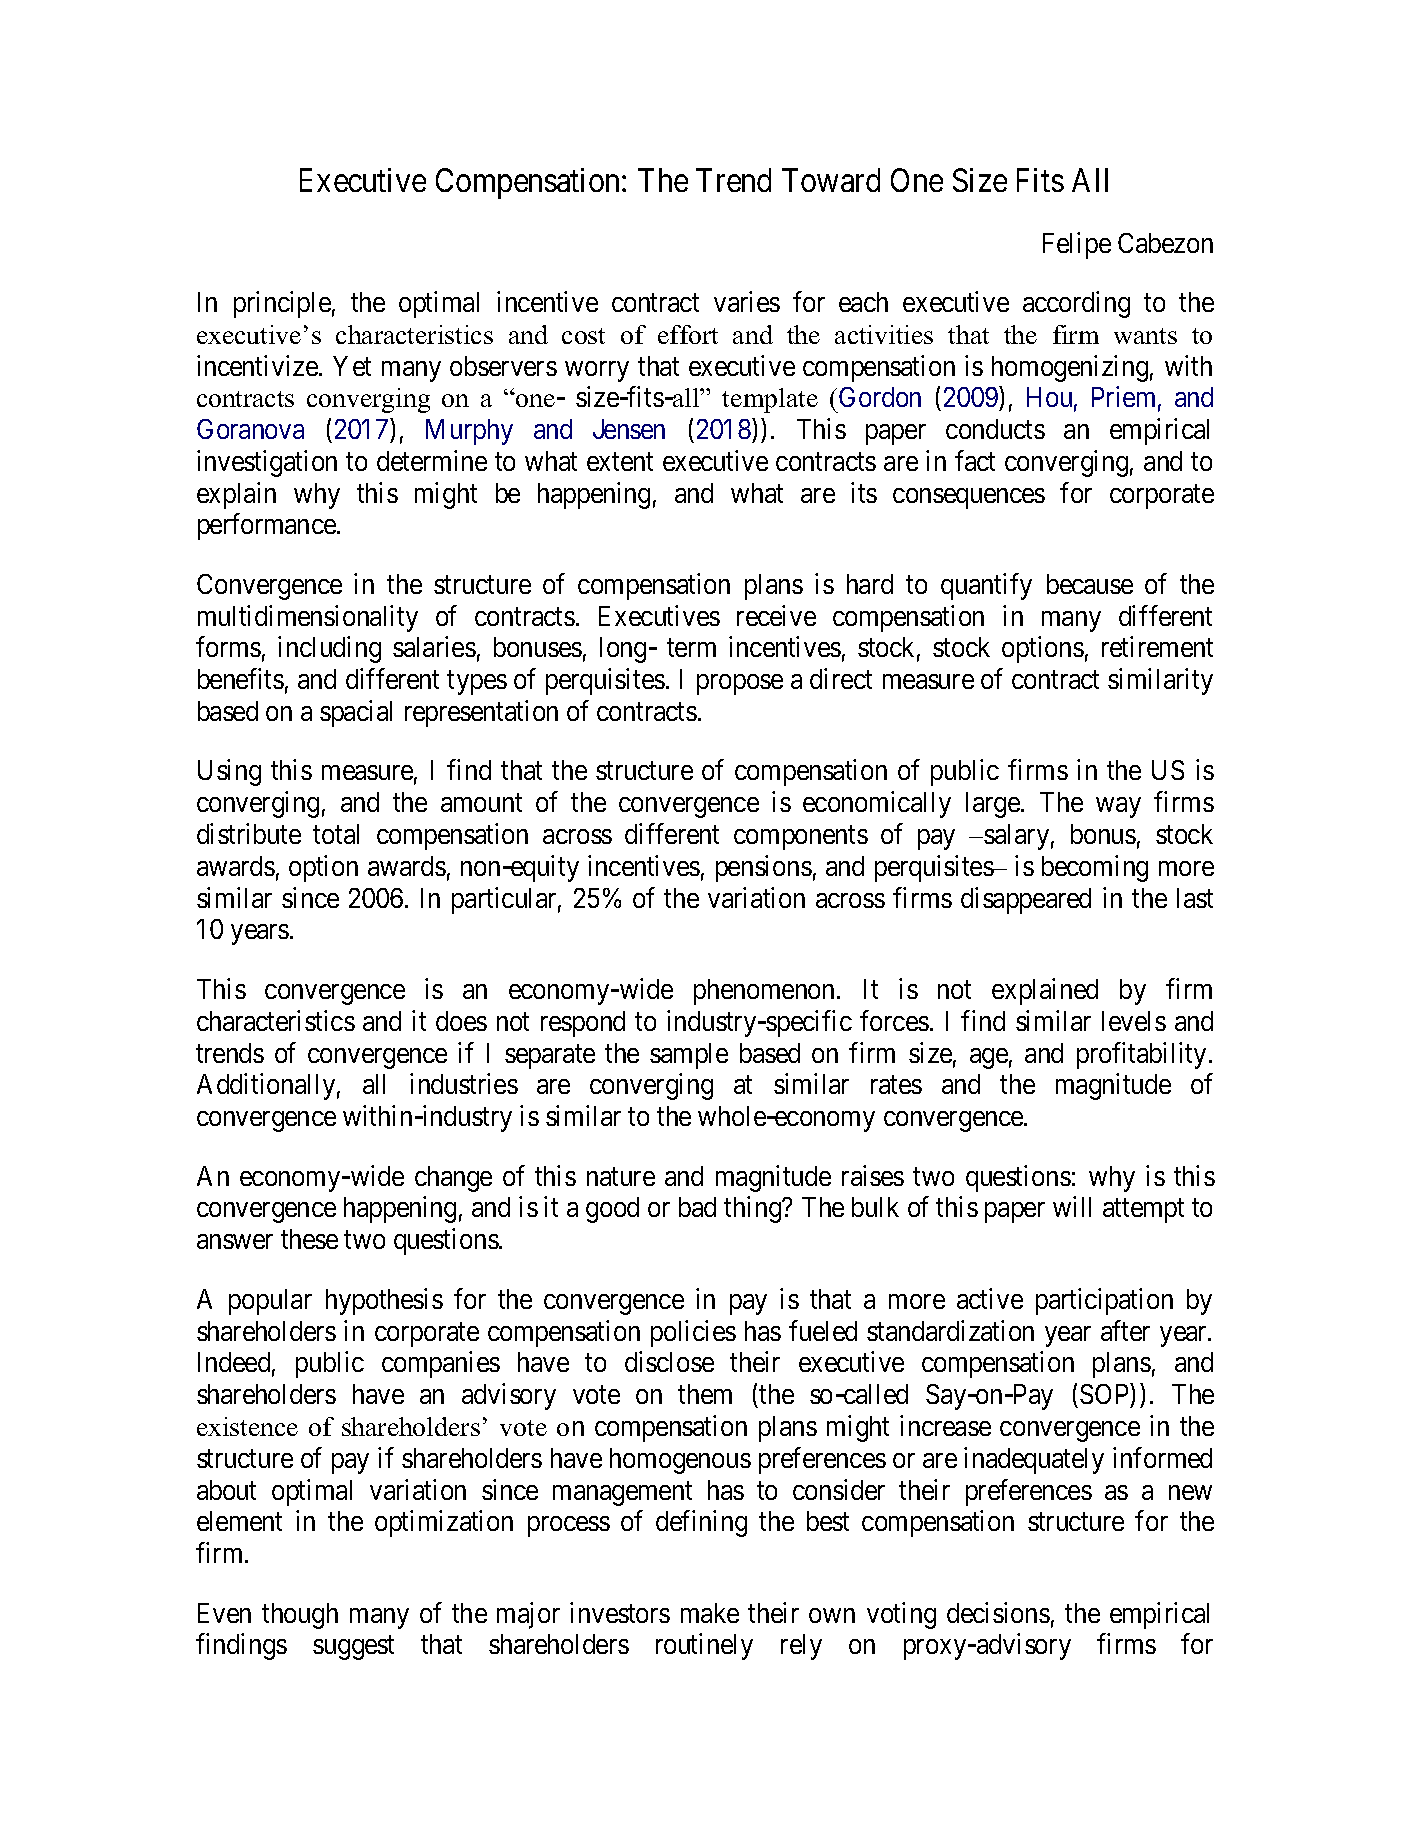  Describe the element at coordinates (1090, 584) in the image. I see `because` at that location.
